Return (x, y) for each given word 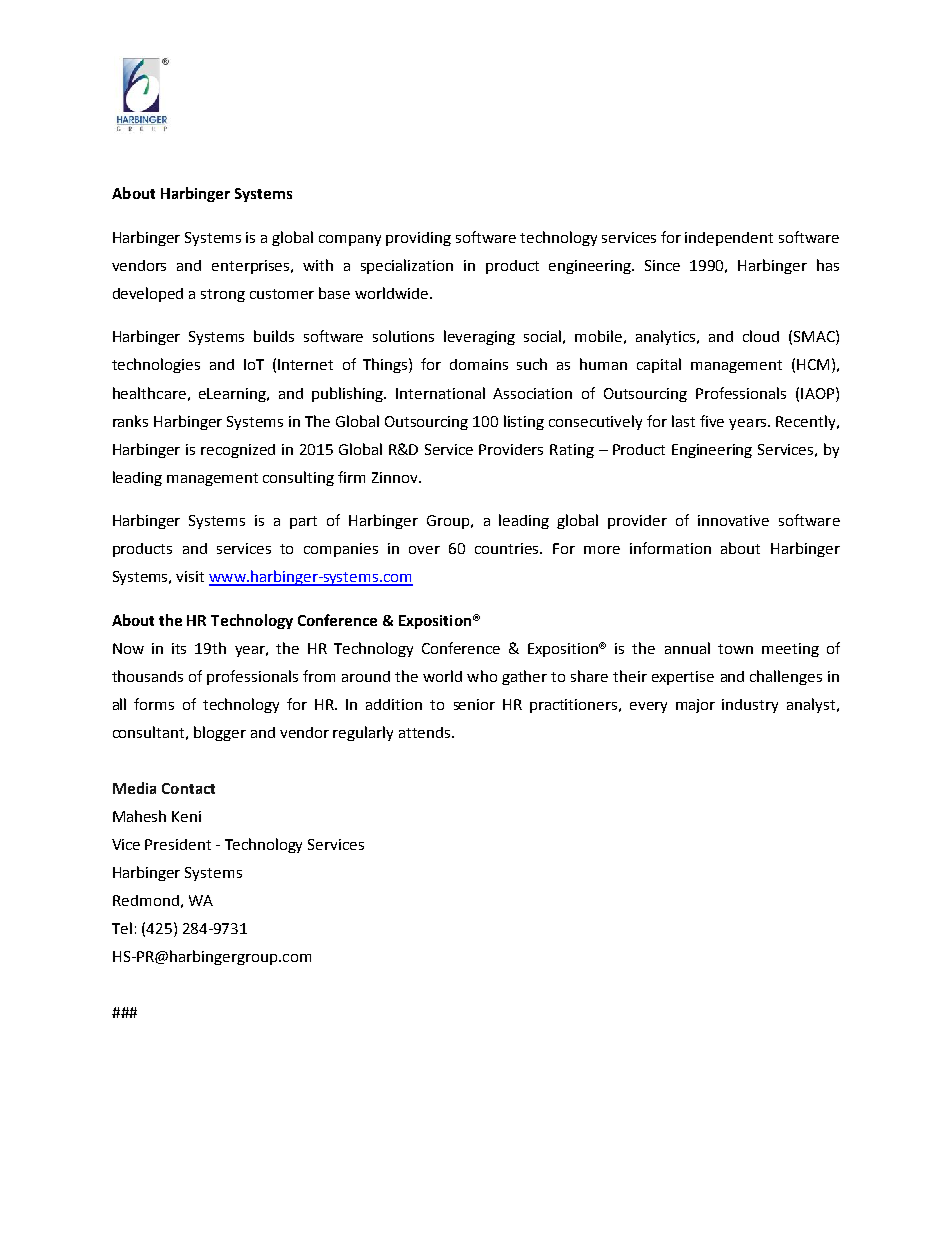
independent (729, 239)
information (670, 548)
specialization (407, 266)
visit (190, 576)
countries (508, 548)
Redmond (146, 900)
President (178, 844)
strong (223, 295)
